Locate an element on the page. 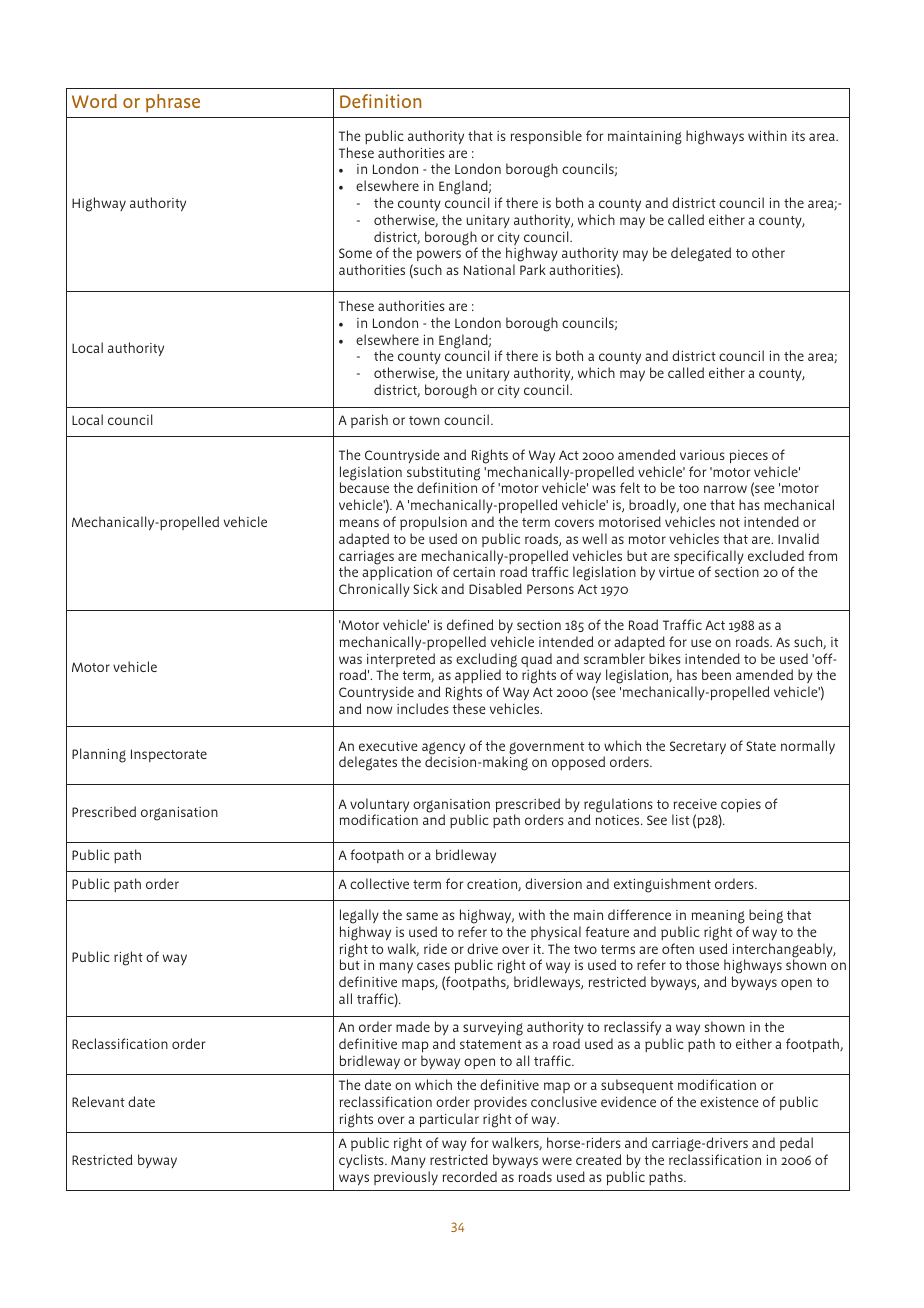 The image size is (924, 1308). Relevant is located at coordinates (98, 1101).
